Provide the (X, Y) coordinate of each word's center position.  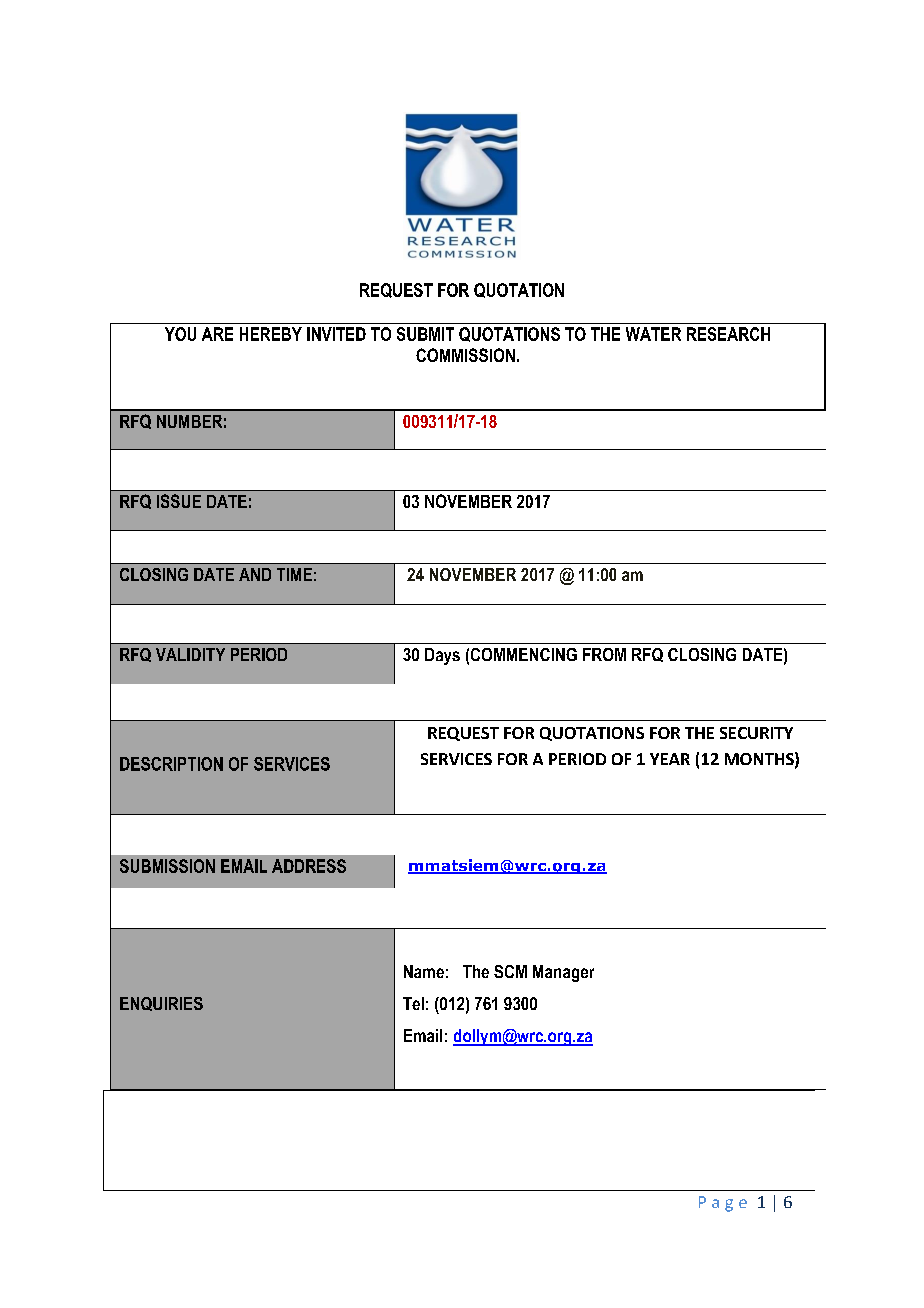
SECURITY (756, 733)
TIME (294, 574)
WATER (653, 334)
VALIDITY (190, 654)
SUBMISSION (167, 866)
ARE (217, 334)
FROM (604, 654)
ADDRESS (309, 866)
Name (424, 971)
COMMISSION (465, 355)
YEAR (670, 759)
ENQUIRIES (161, 1004)
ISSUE (179, 501)
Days (442, 656)
